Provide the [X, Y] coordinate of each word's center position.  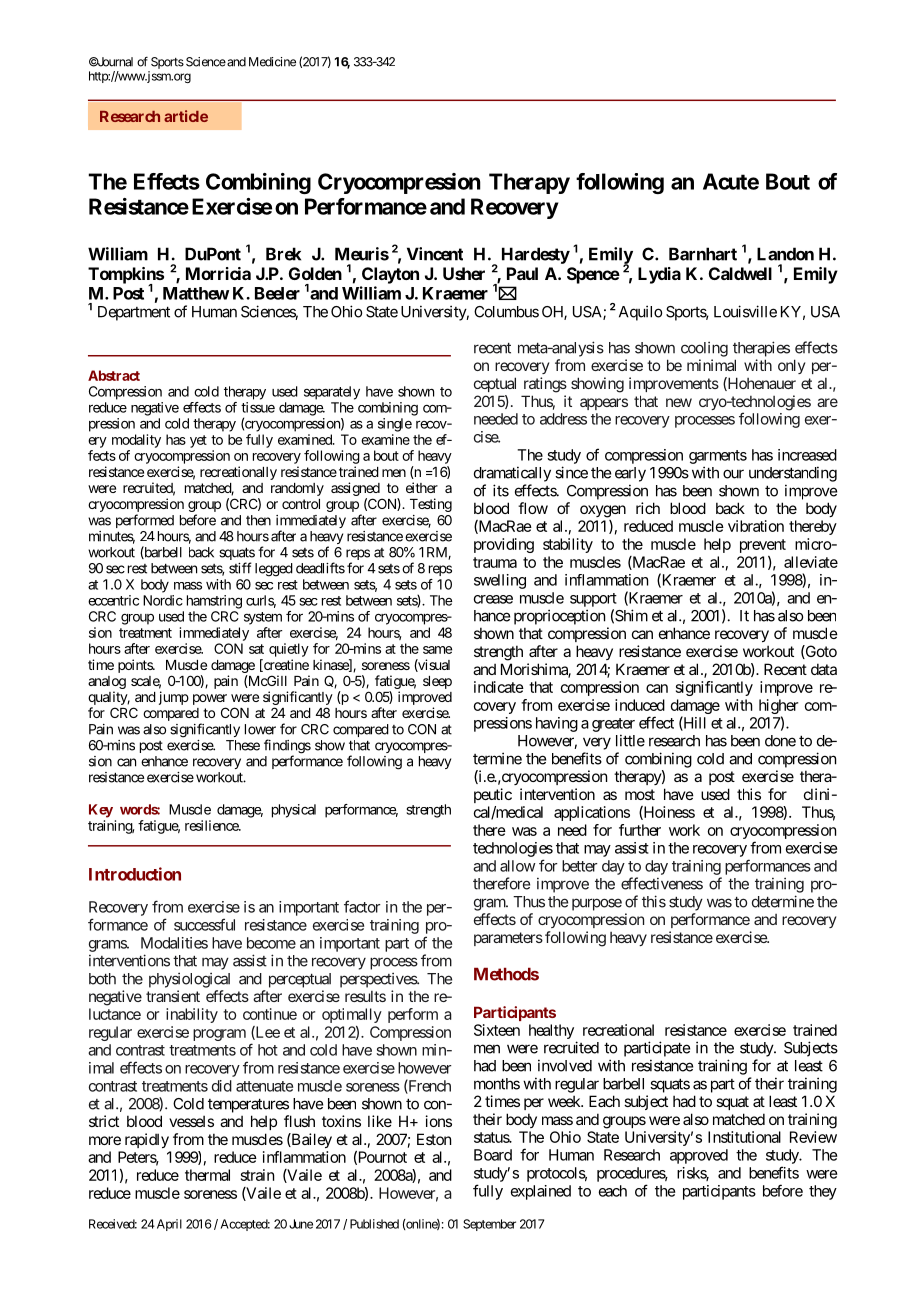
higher [778, 708]
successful [204, 924]
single [395, 425]
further [640, 830]
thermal [207, 1175]
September [489, 1225]
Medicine [272, 62]
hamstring [214, 602]
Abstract [114, 375]
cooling [704, 349]
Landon [785, 254]
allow [518, 866]
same [437, 650]
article [186, 116]
